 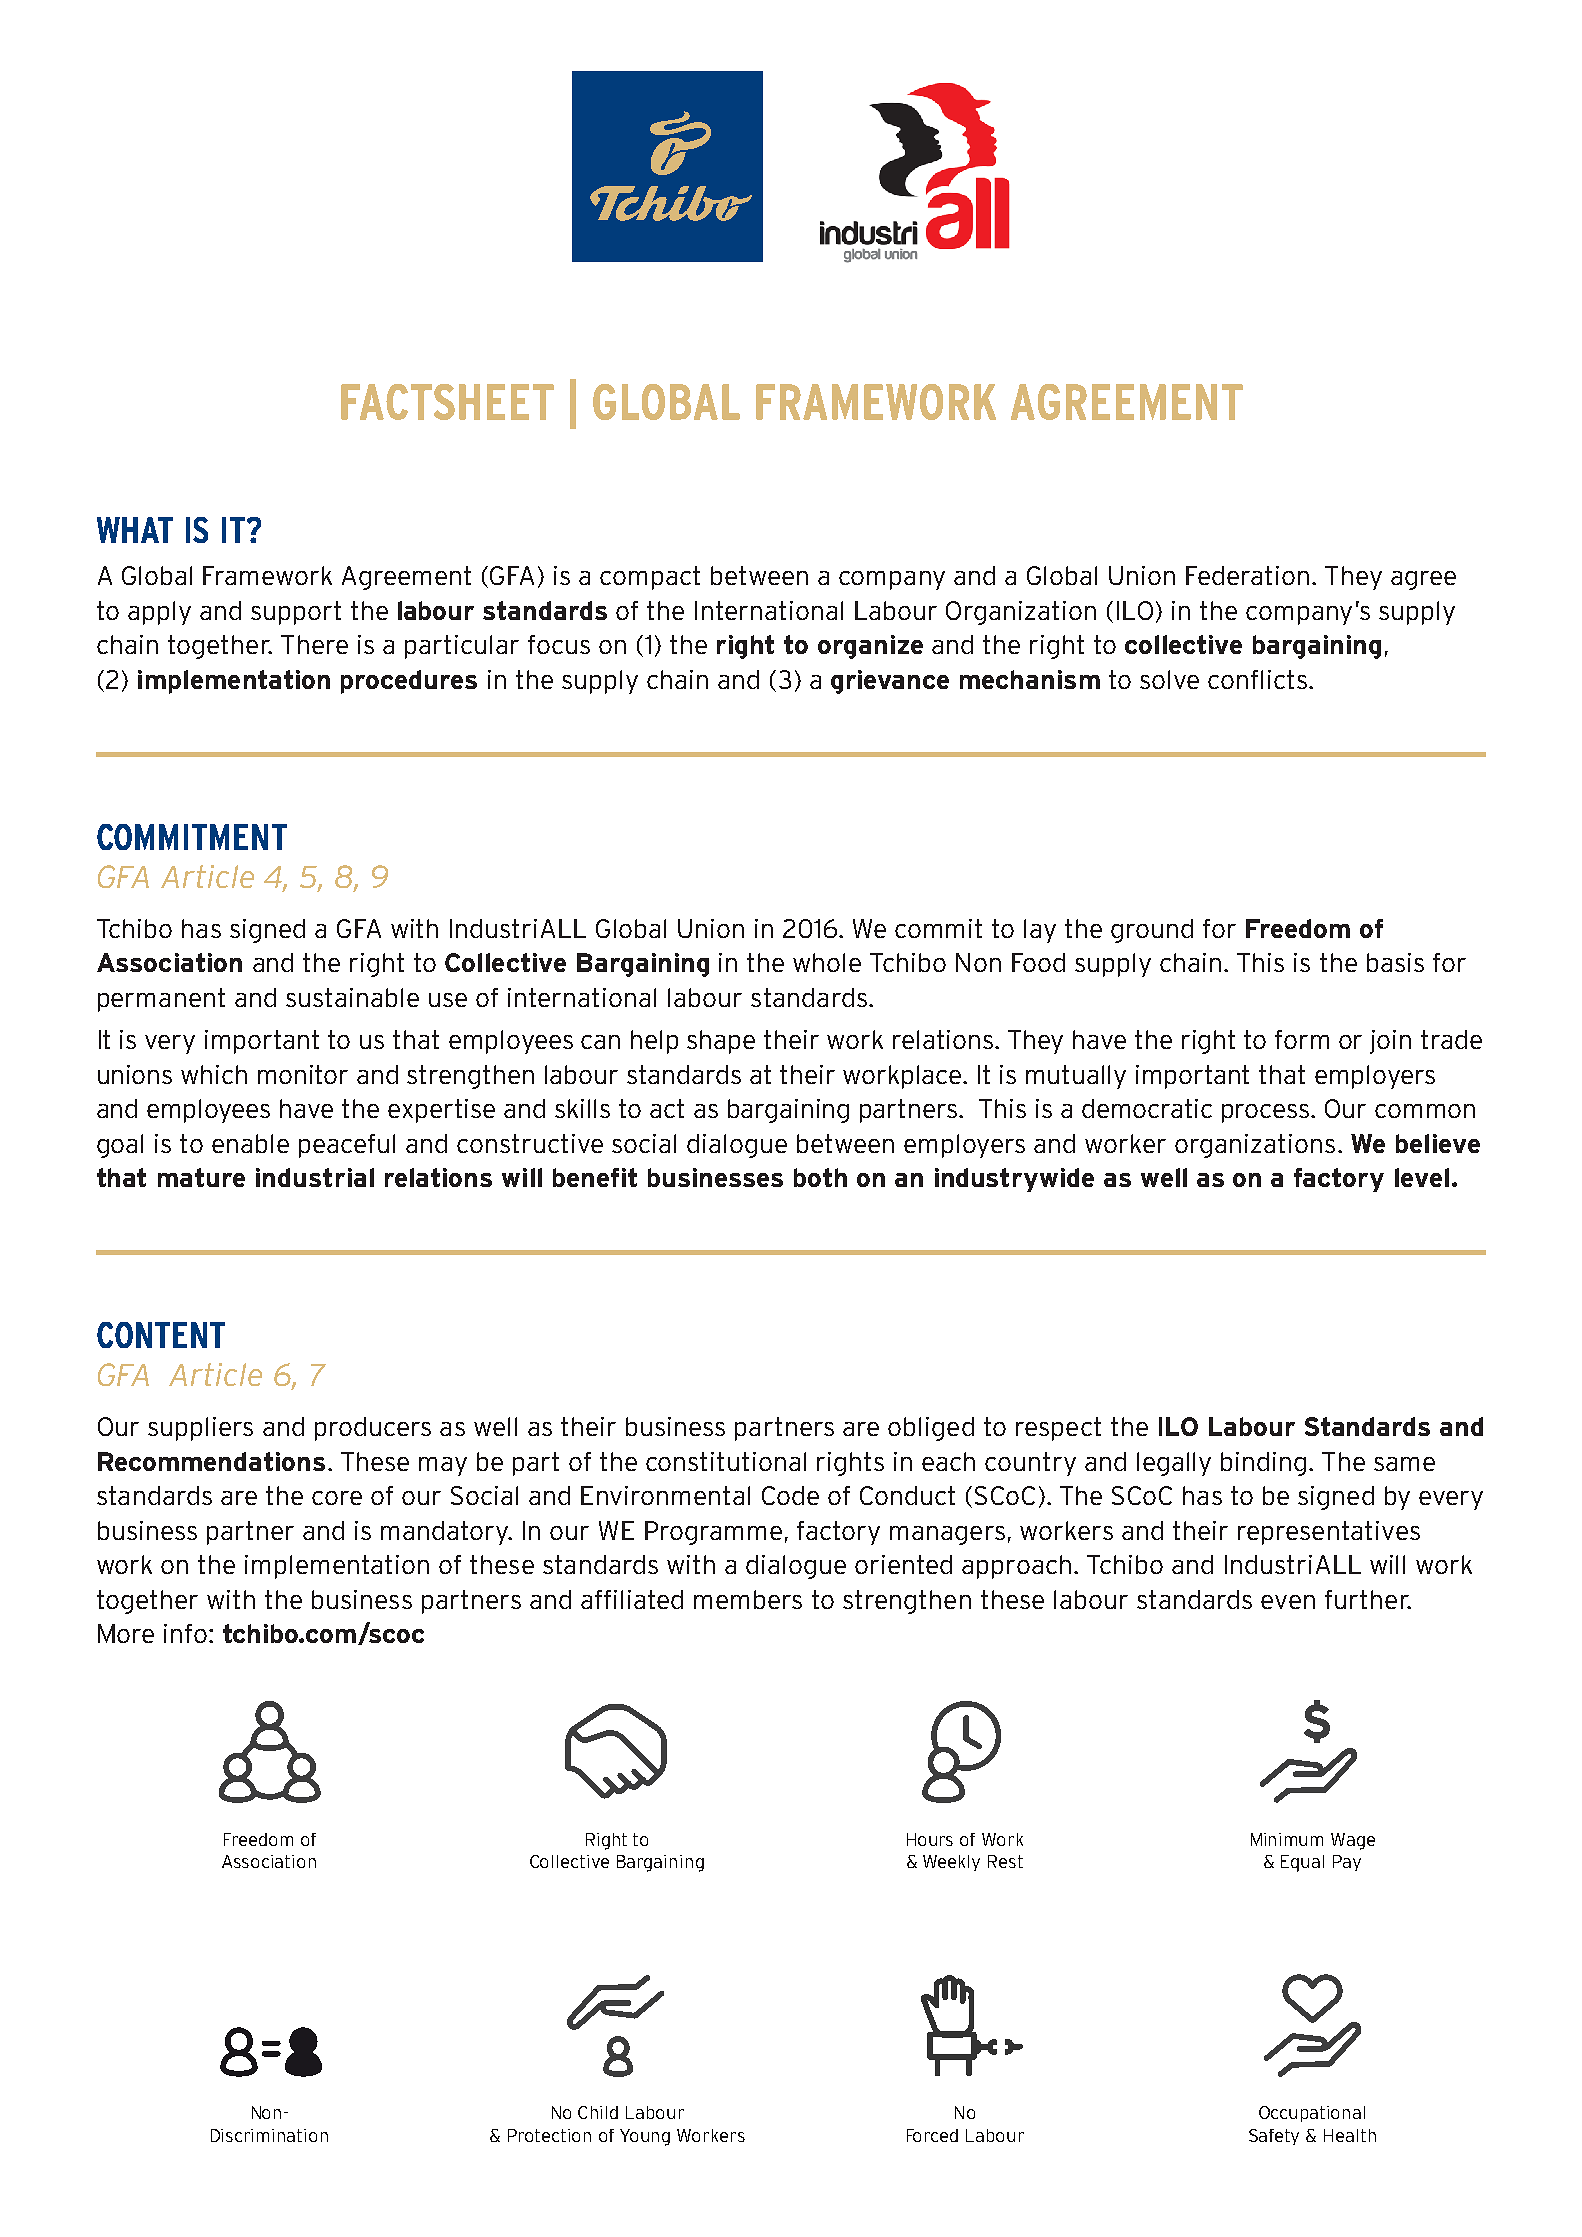 I want to click on binding, so click(x=1263, y=1464).
